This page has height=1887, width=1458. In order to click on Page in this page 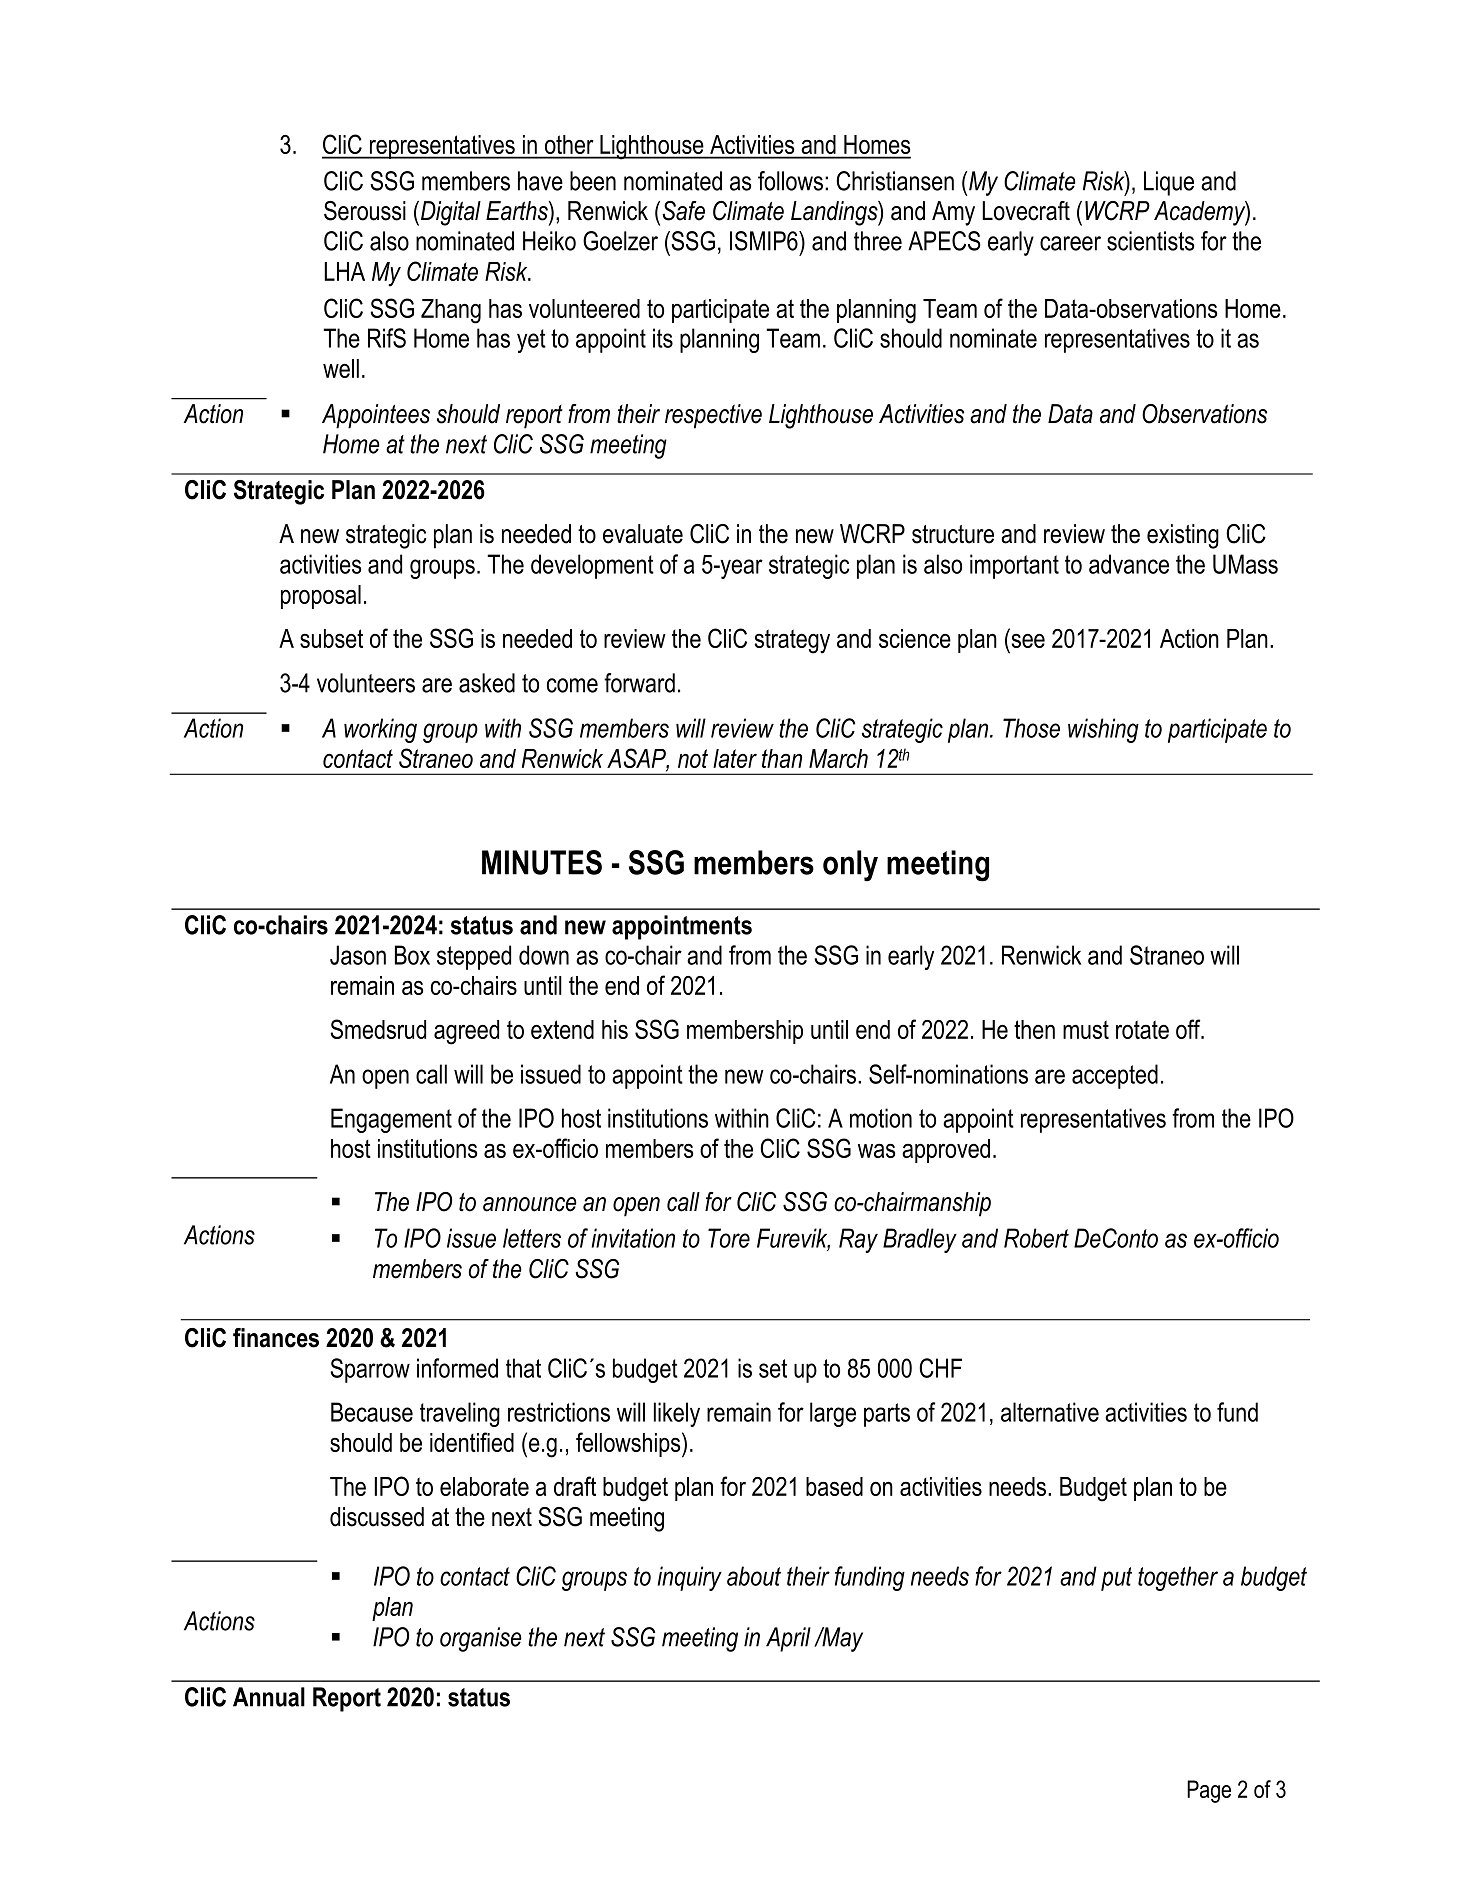, I will do `click(1209, 1791)`.
